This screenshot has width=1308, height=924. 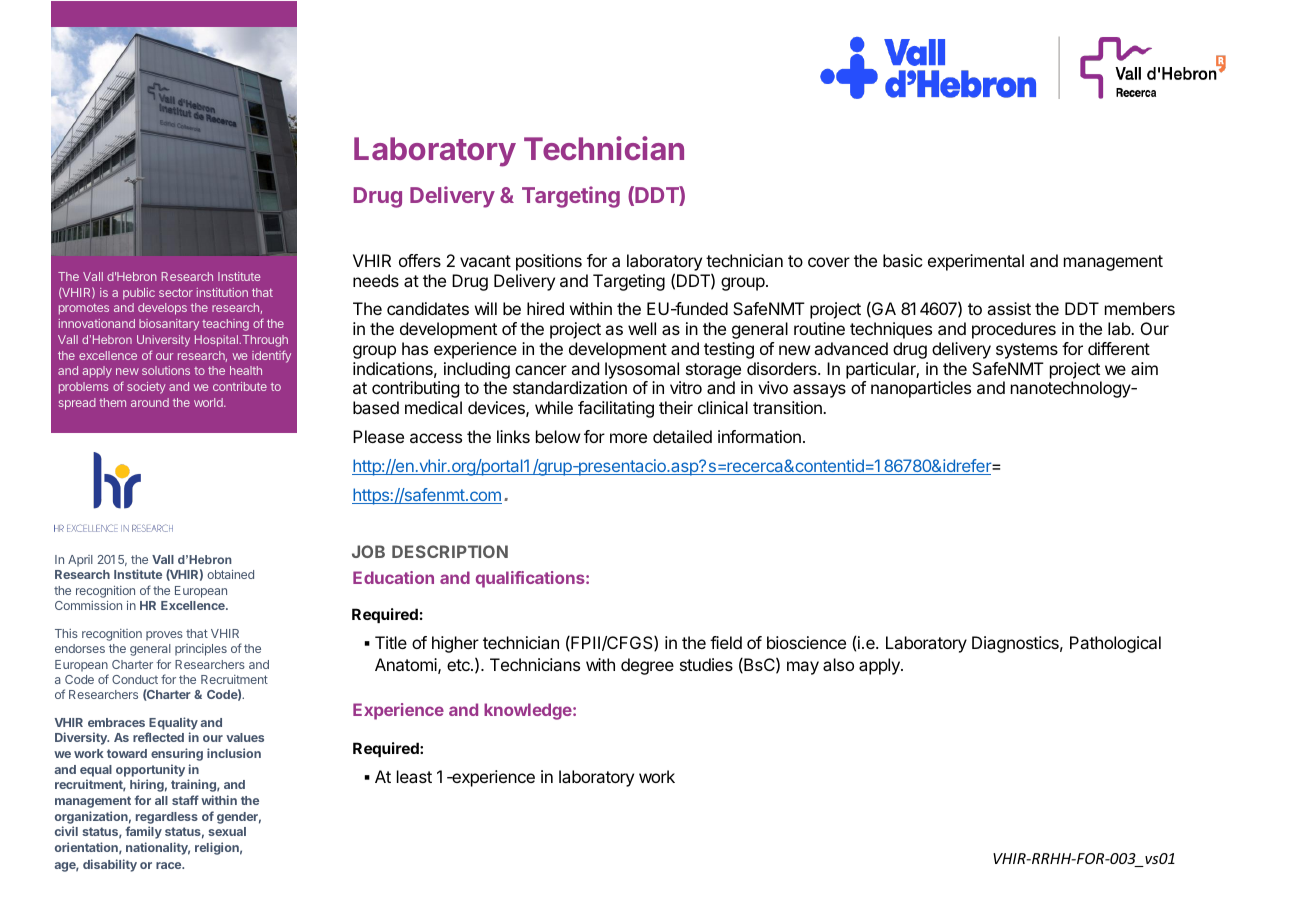 What do you see at coordinates (976, 262) in the screenshot?
I see `experimental` at bounding box center [976, 262].
